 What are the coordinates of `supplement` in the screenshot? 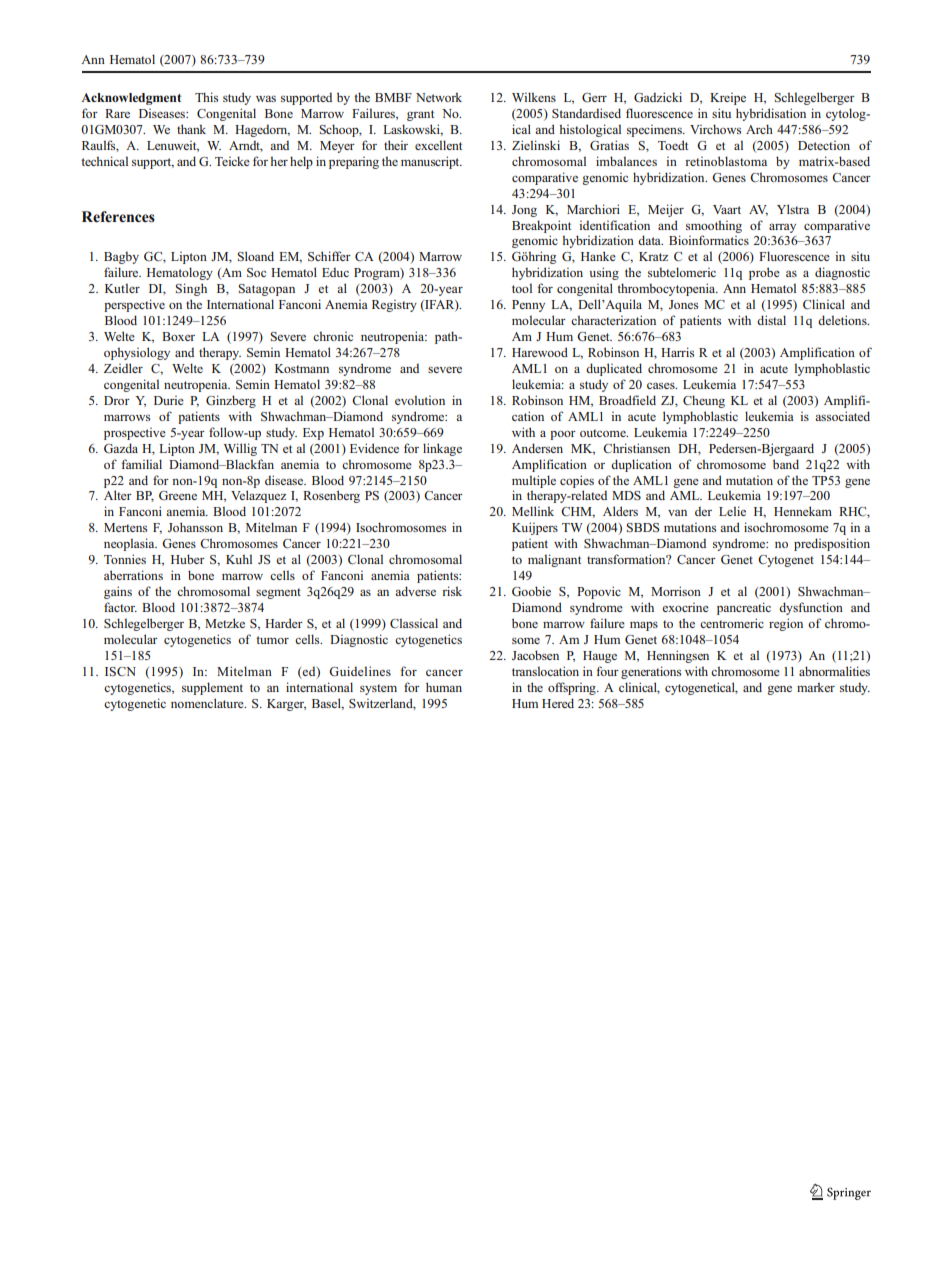 It's located at (212, 688).
